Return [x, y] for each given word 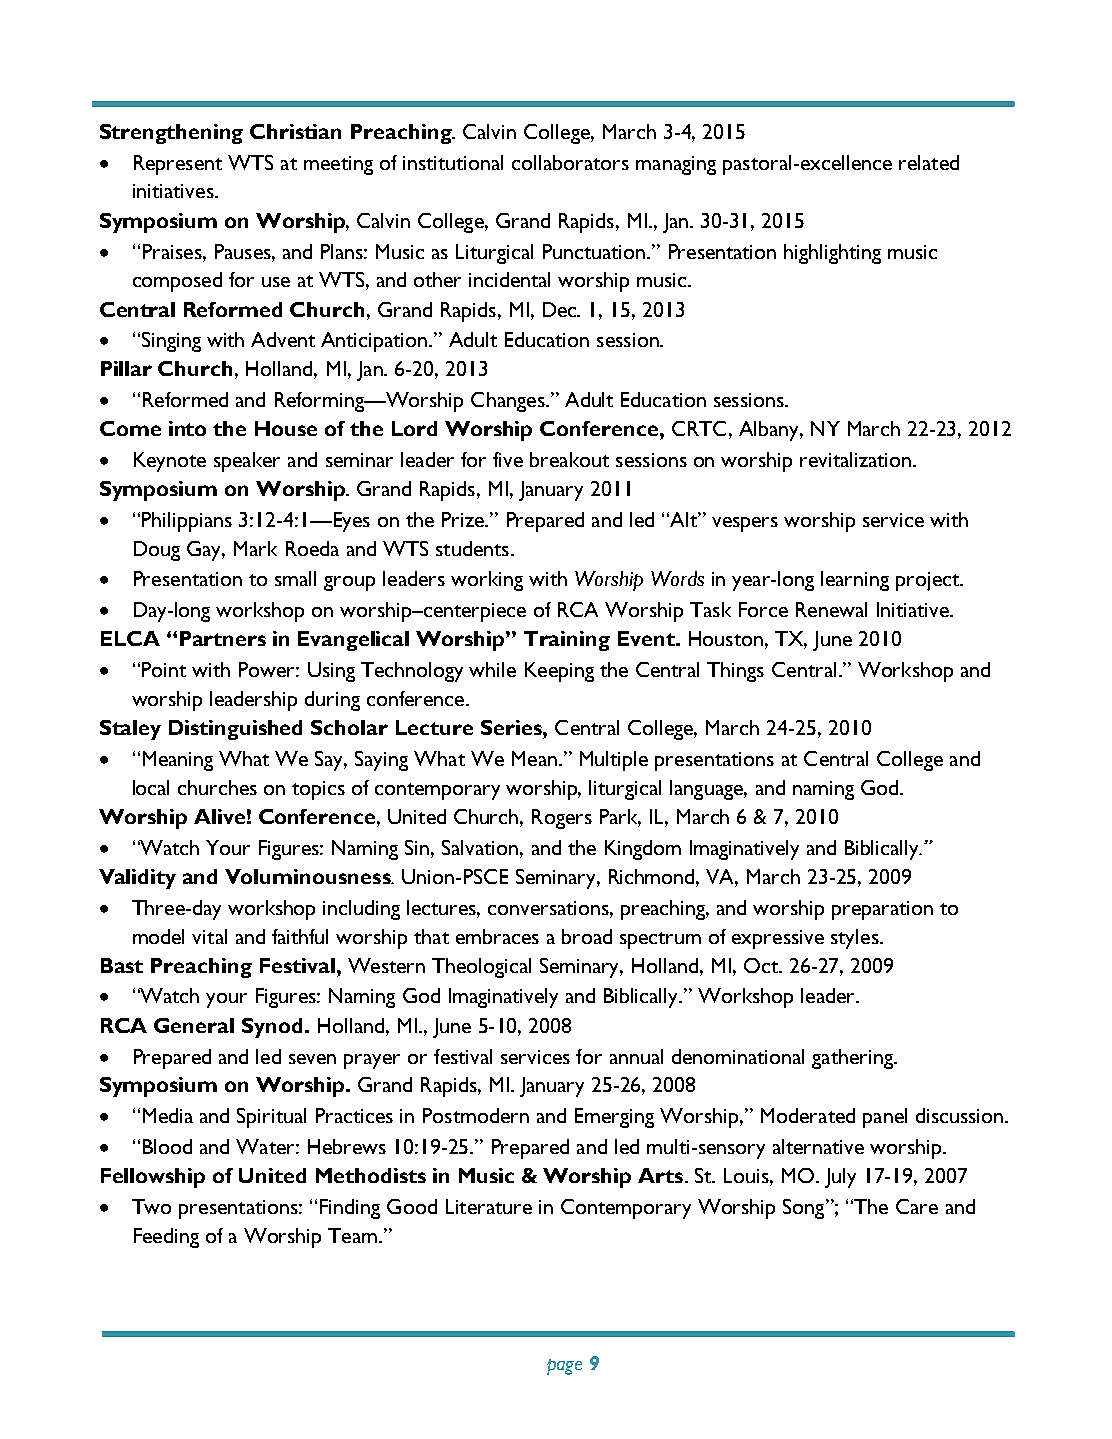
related [929, 162]
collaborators [570, 162]
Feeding [166, 1238]
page [564, 1367]
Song [805, 1209]
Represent [178, 165]
